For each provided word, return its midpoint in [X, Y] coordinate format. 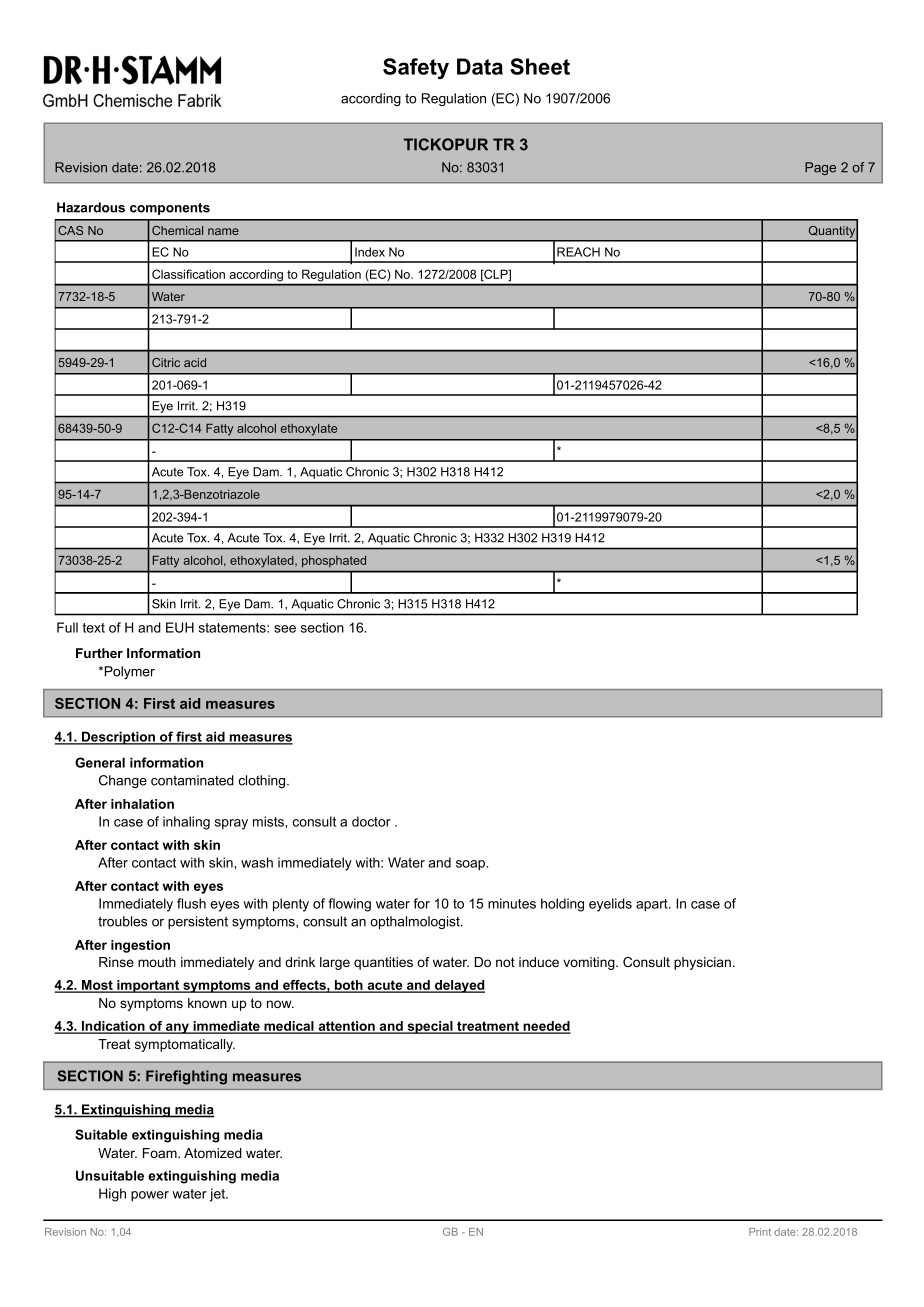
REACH [578, 252]
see [285, 629]
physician [702, 963]
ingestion [140, 946]
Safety [416, 68]
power [150, 1196]
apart [653, 905]
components [170, 209]
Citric [166, 362]
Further [99, 653]
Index [370, 252]
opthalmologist [416, 922]
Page [820, 168]
